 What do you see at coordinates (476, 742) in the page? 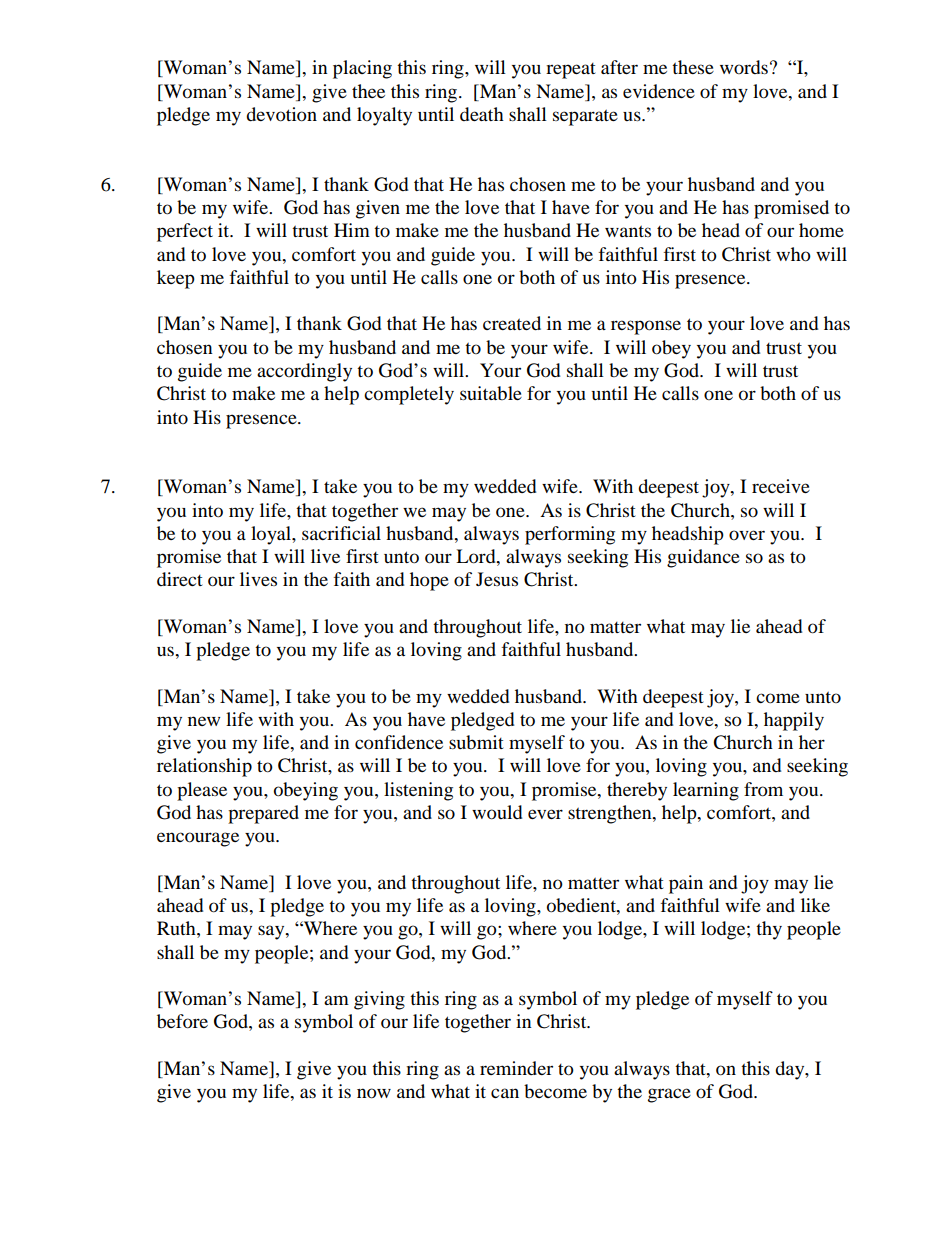
I see `submit` at bounding box center [476, 742].
